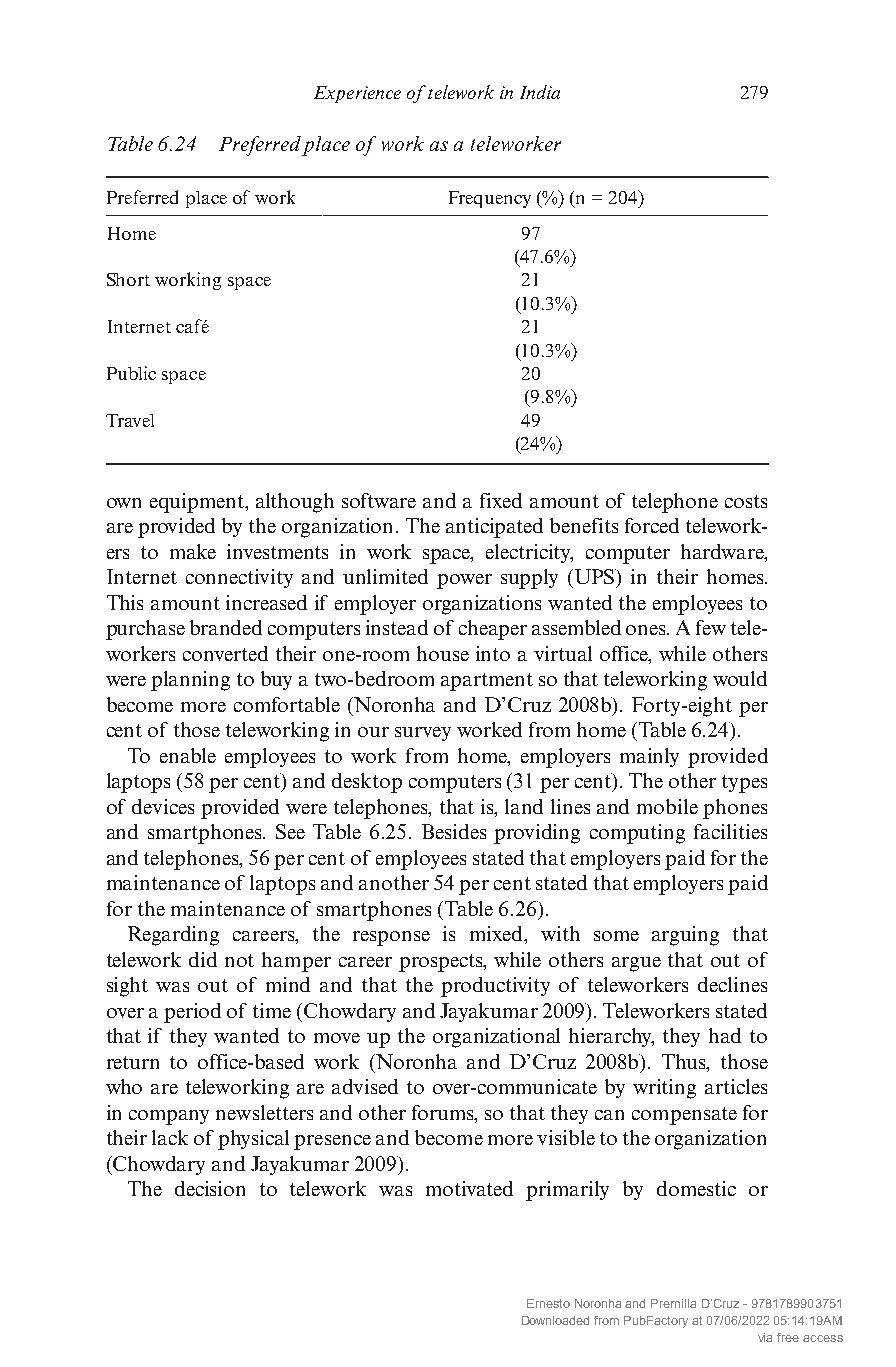  Describe the element at coordinates (494, 528) in the image. I see `anticipated` at that location.
